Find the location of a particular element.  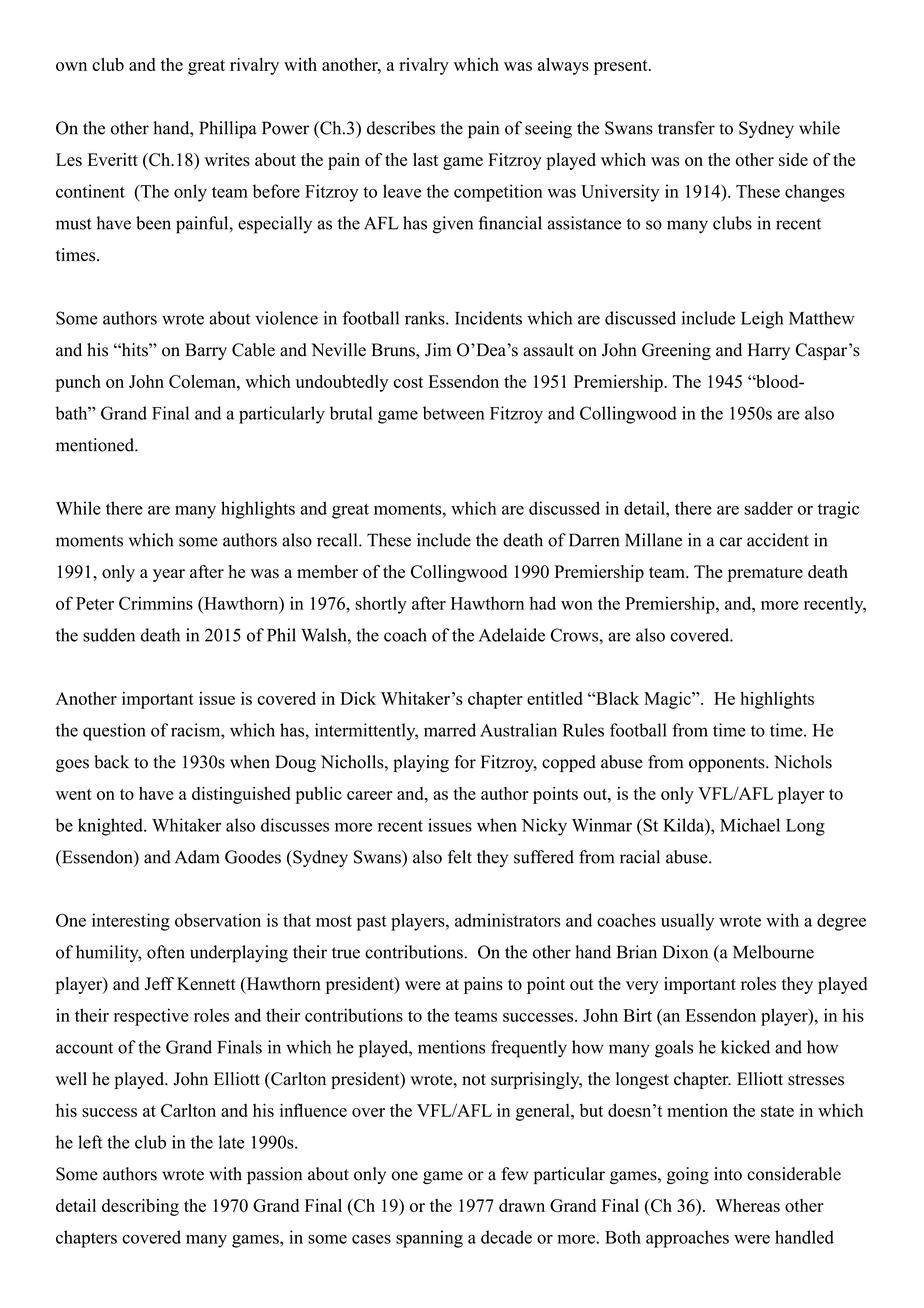

transfer is located at coordinates (686, 128).
